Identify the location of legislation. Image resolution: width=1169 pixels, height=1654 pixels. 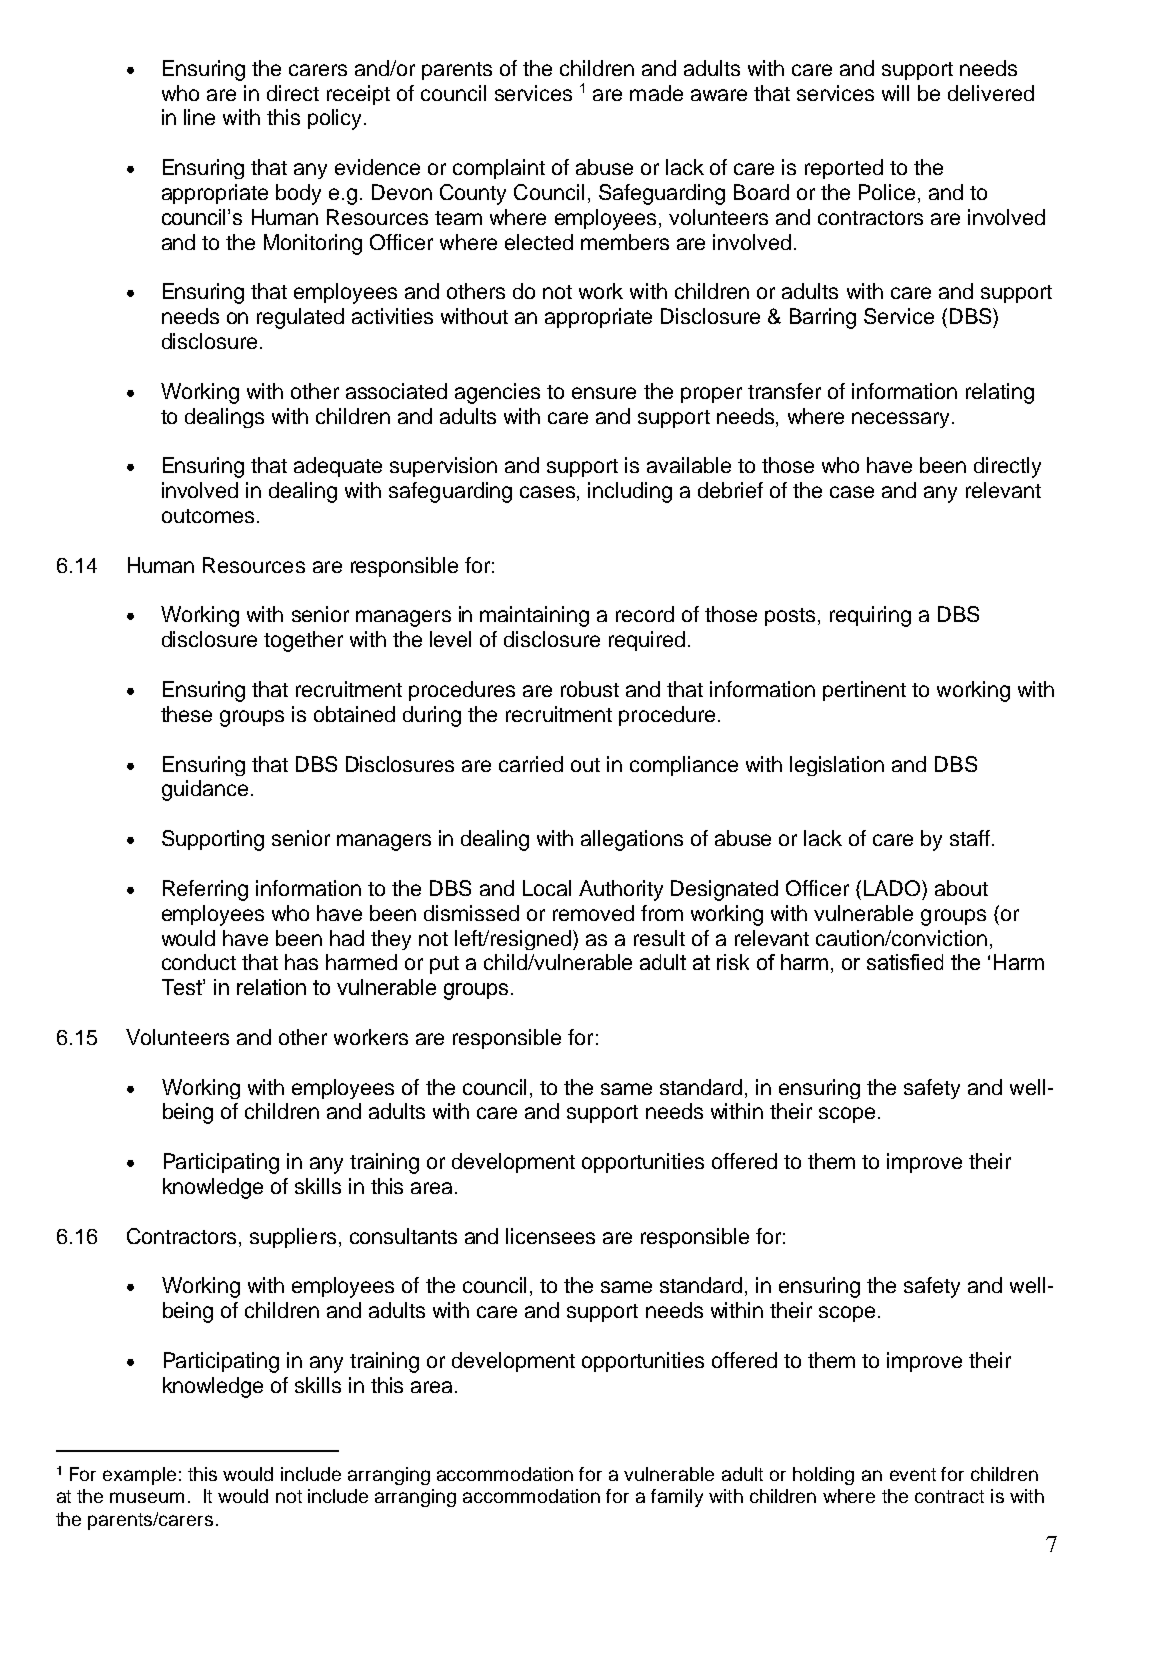
(837, 766).
